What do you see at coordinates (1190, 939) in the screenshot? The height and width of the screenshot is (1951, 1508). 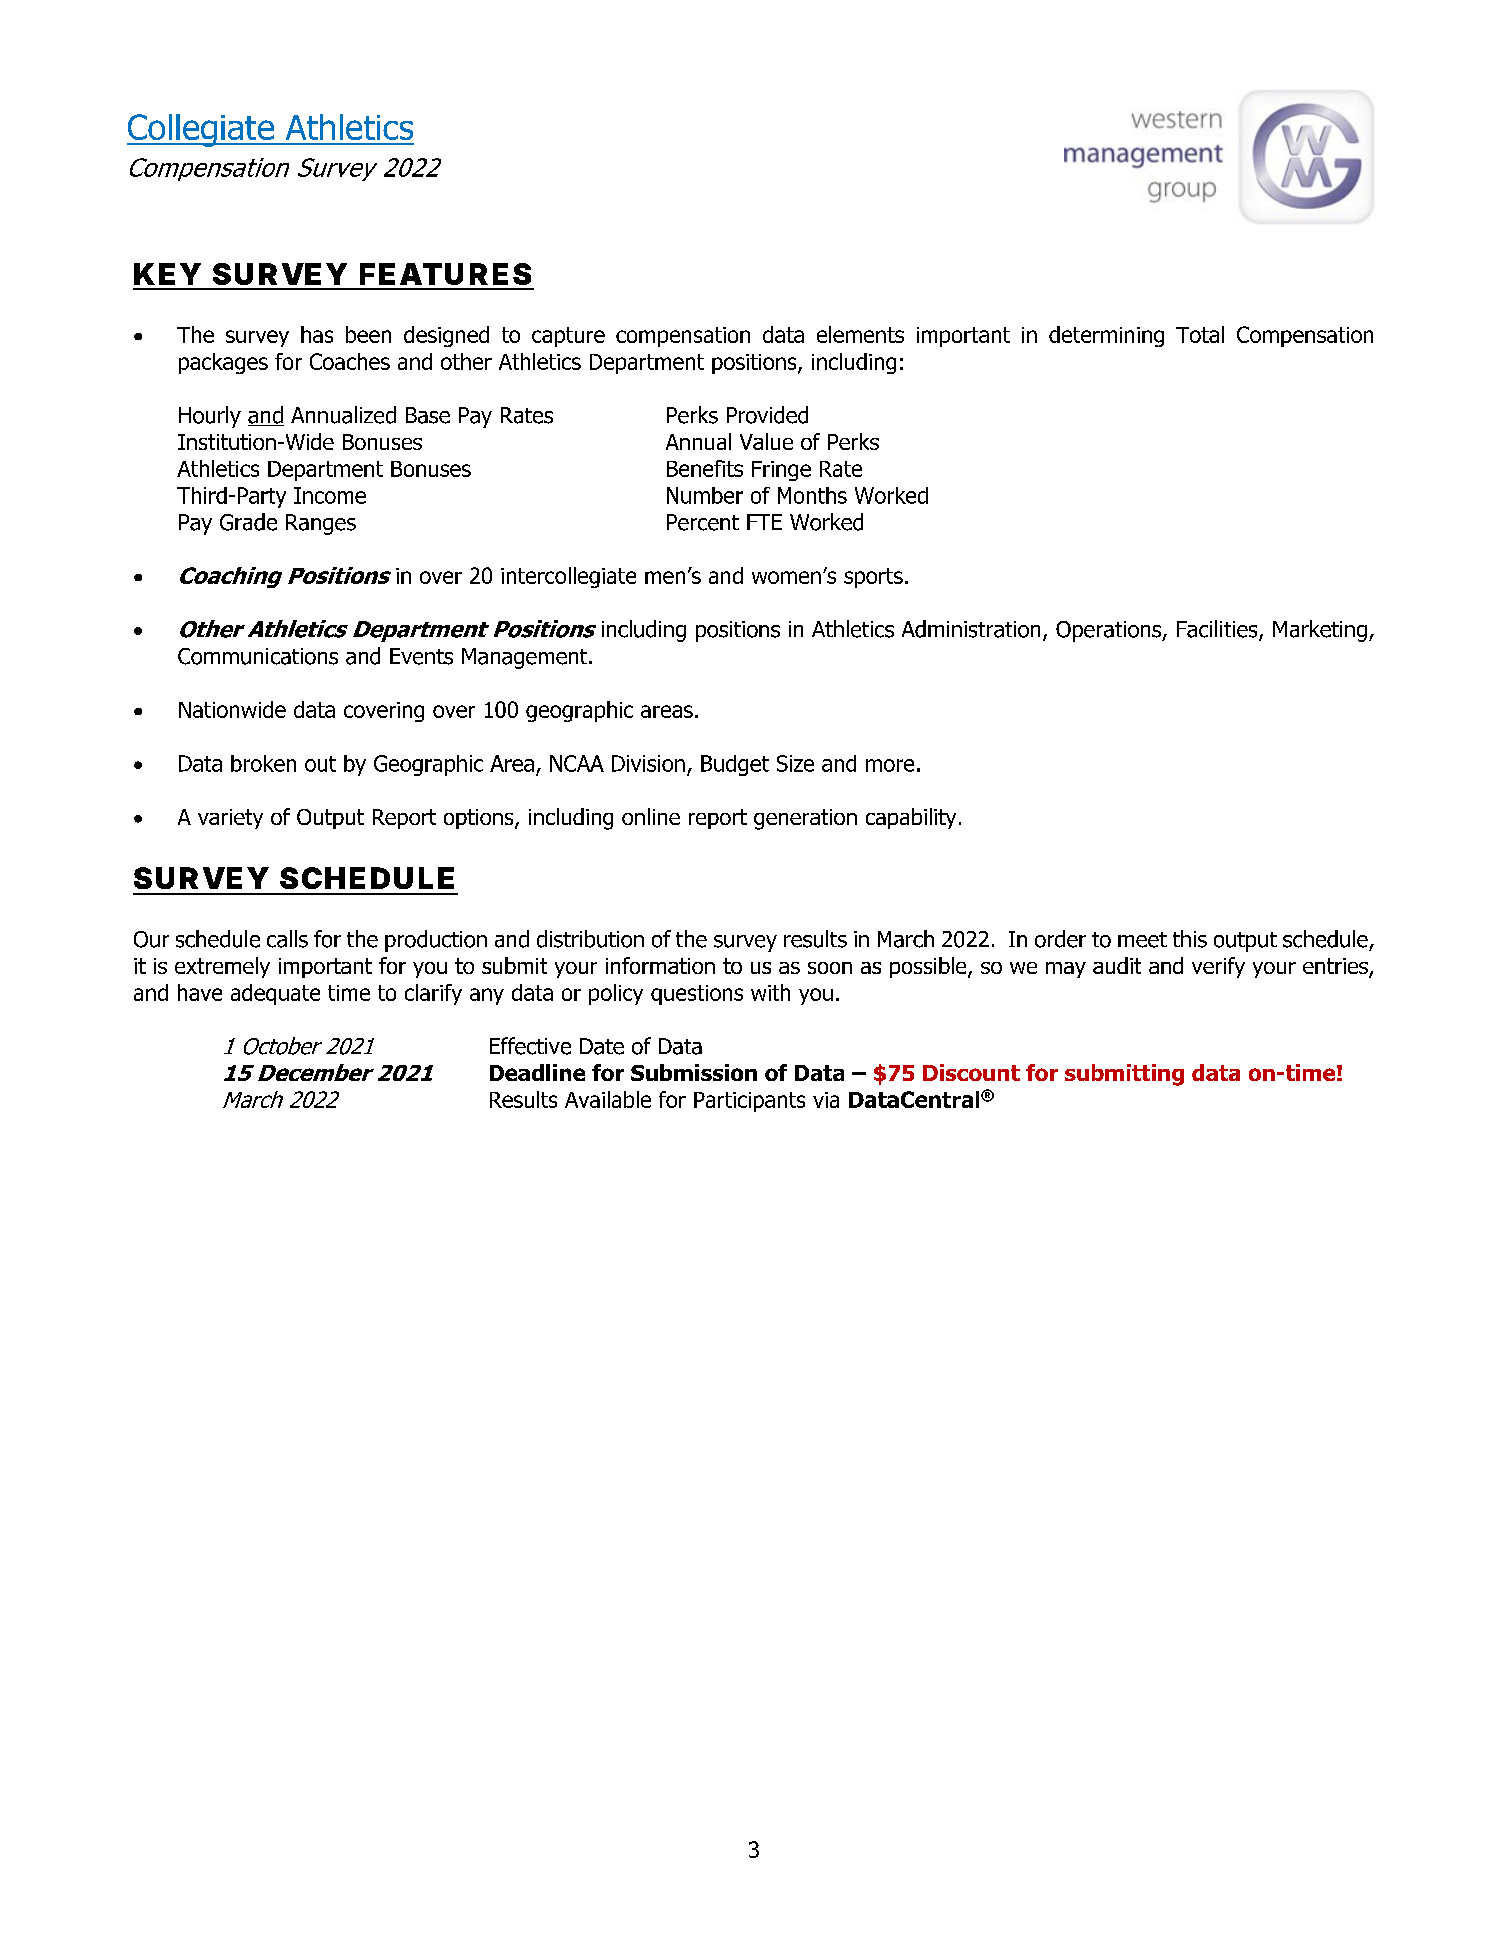 I see `this` at bounding box center [1190, 939].
